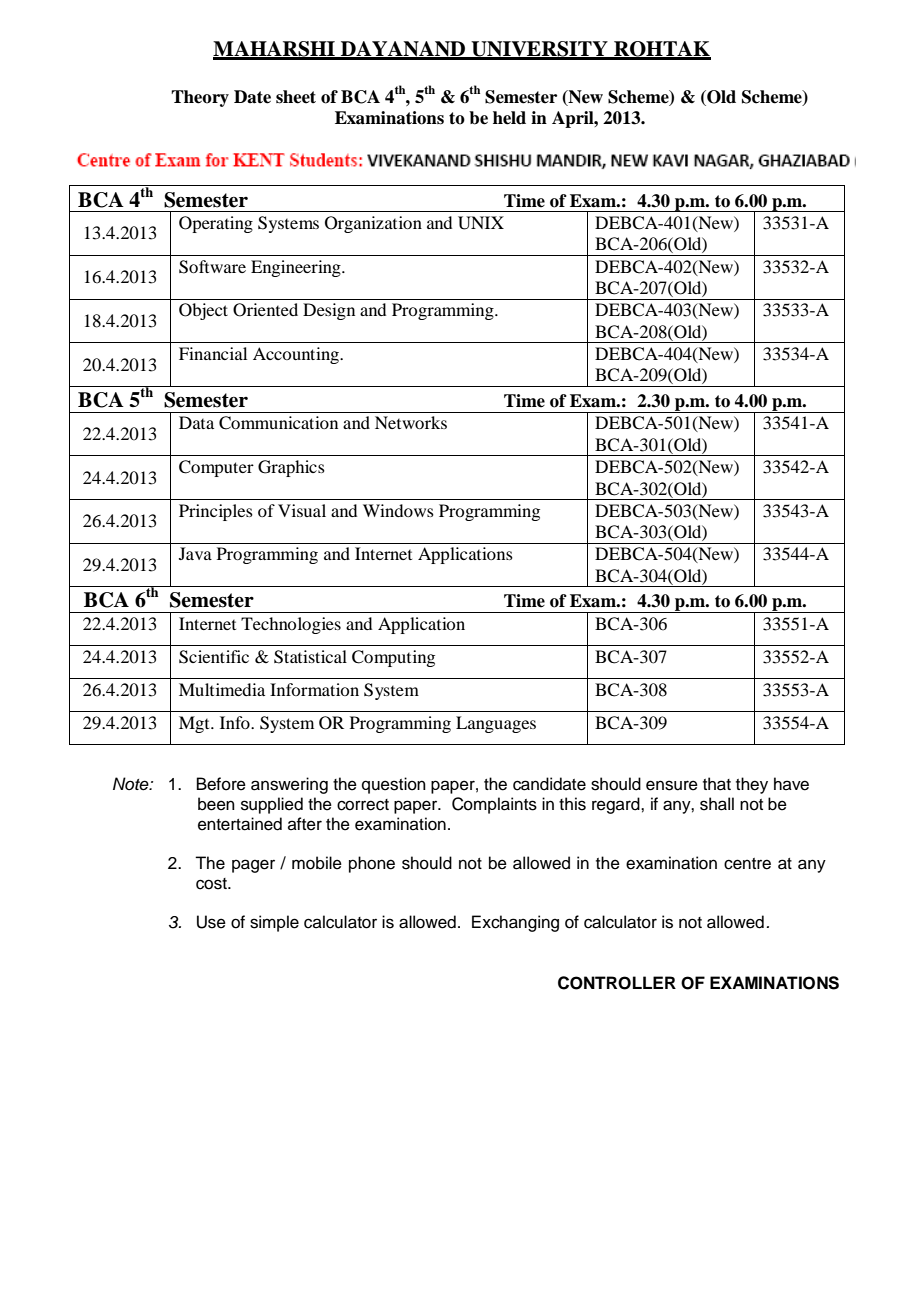 The height and width of the document is (1308, 924). Describe the element at coordinates (200, 98) in the document. I see `Theory` at that location.
